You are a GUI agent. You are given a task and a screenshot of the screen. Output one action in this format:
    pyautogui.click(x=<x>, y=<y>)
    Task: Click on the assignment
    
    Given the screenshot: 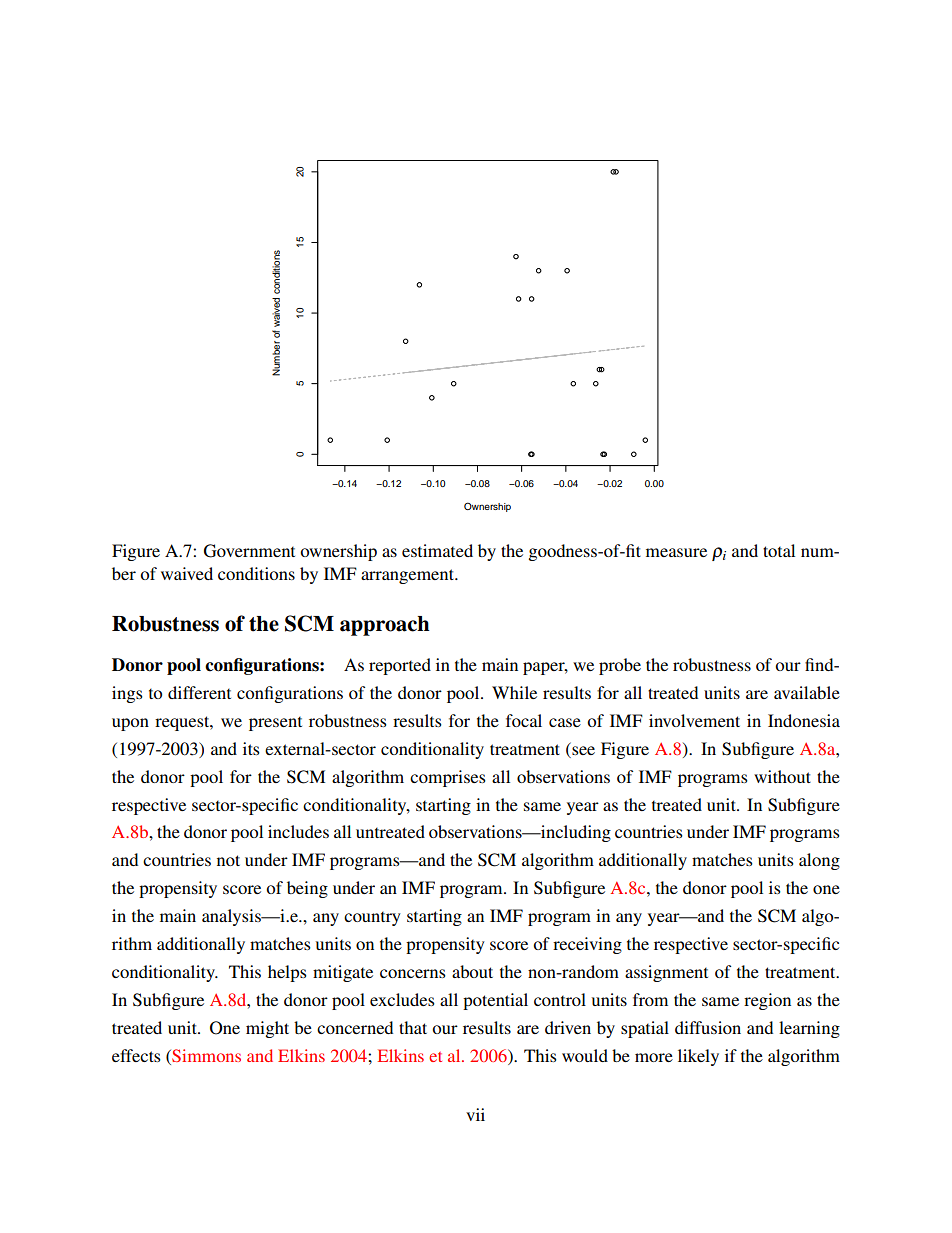 What is the action you would take?
    pyautogui.click(x=666, y=973)
